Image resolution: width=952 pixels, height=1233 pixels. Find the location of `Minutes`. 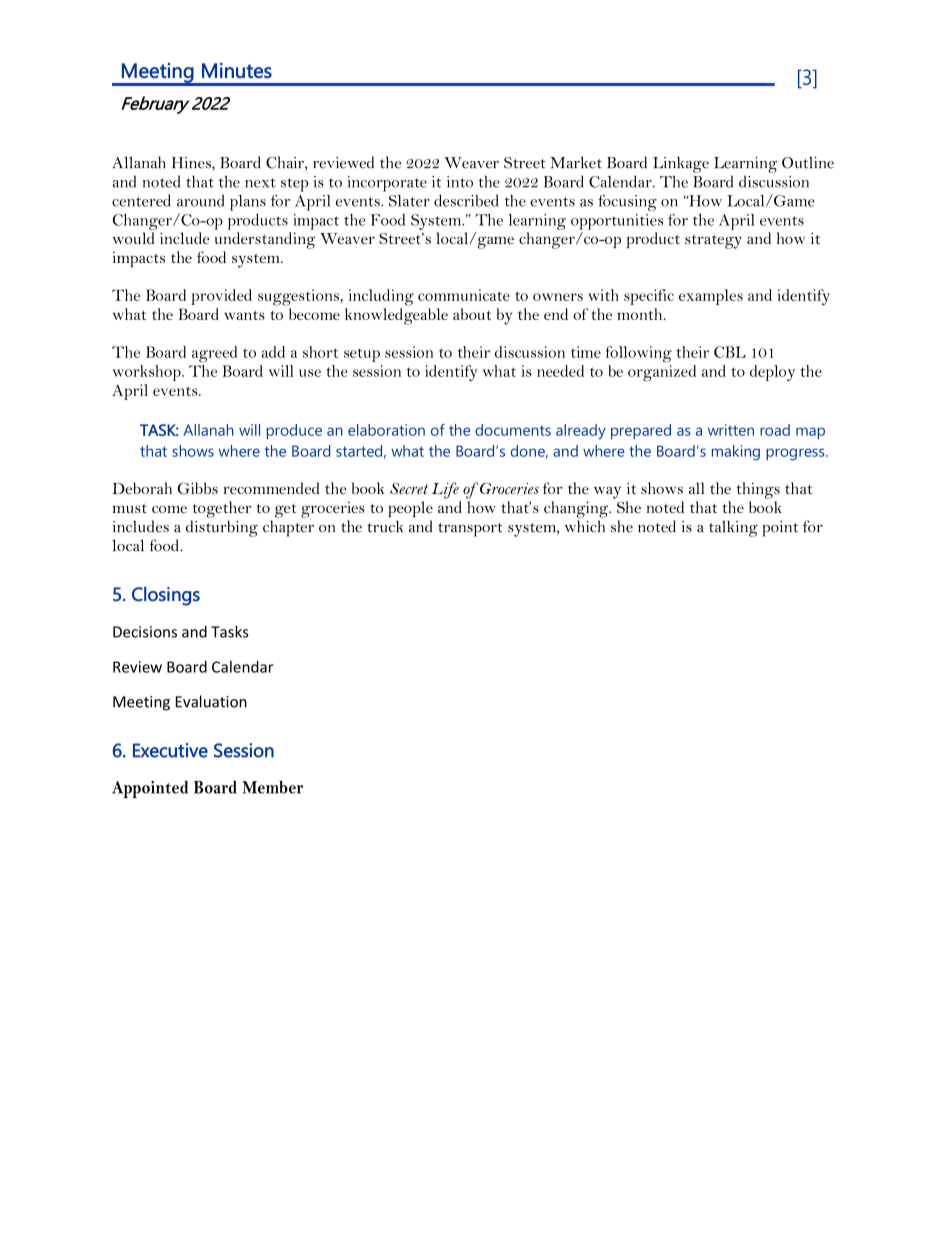

Minutes is located at coordinates (237, 70).
